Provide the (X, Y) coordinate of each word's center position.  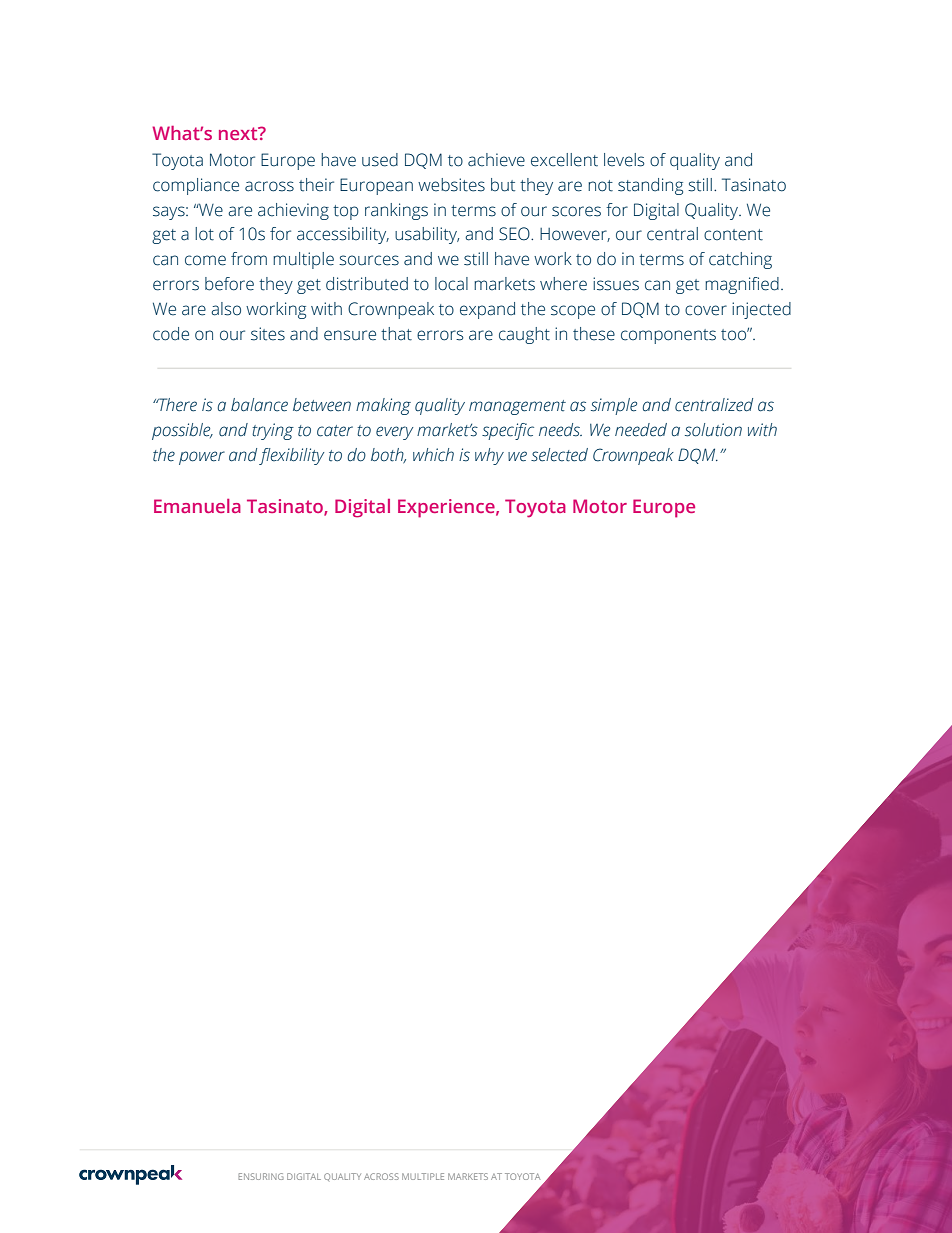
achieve (496, 160)
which (433, 455)
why (489, 456)
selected (559, 455)
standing (650, 186)
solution (713, 430)
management (517, 407)
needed (641, 430)
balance (259, 405)
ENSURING (261, 1176)
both (388, 455)
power (202, 458)
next (239, 133)
